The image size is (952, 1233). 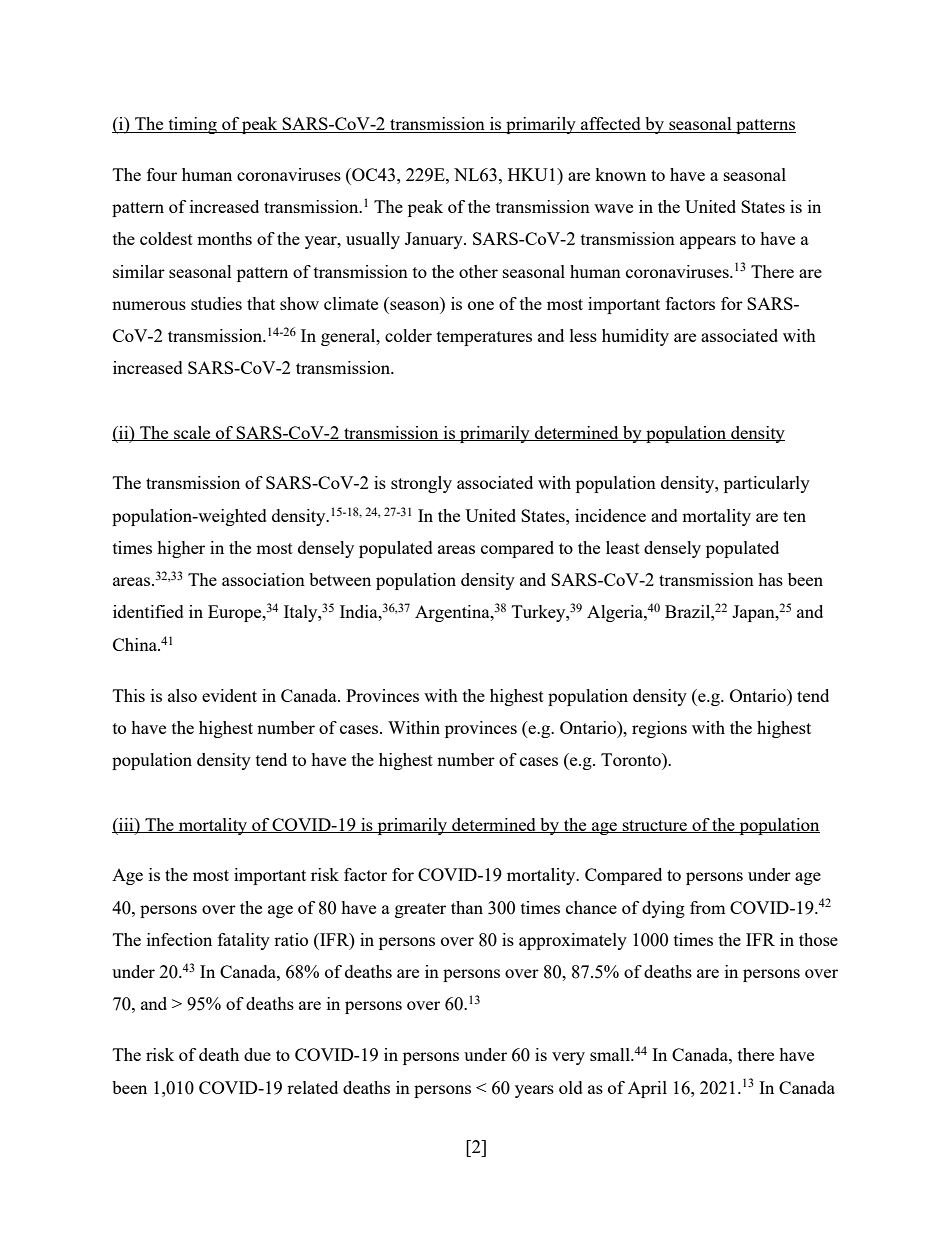 What do you see at coordinates (568, 1058) in the page?
I see `very` at bounding box center [568, 1058].
